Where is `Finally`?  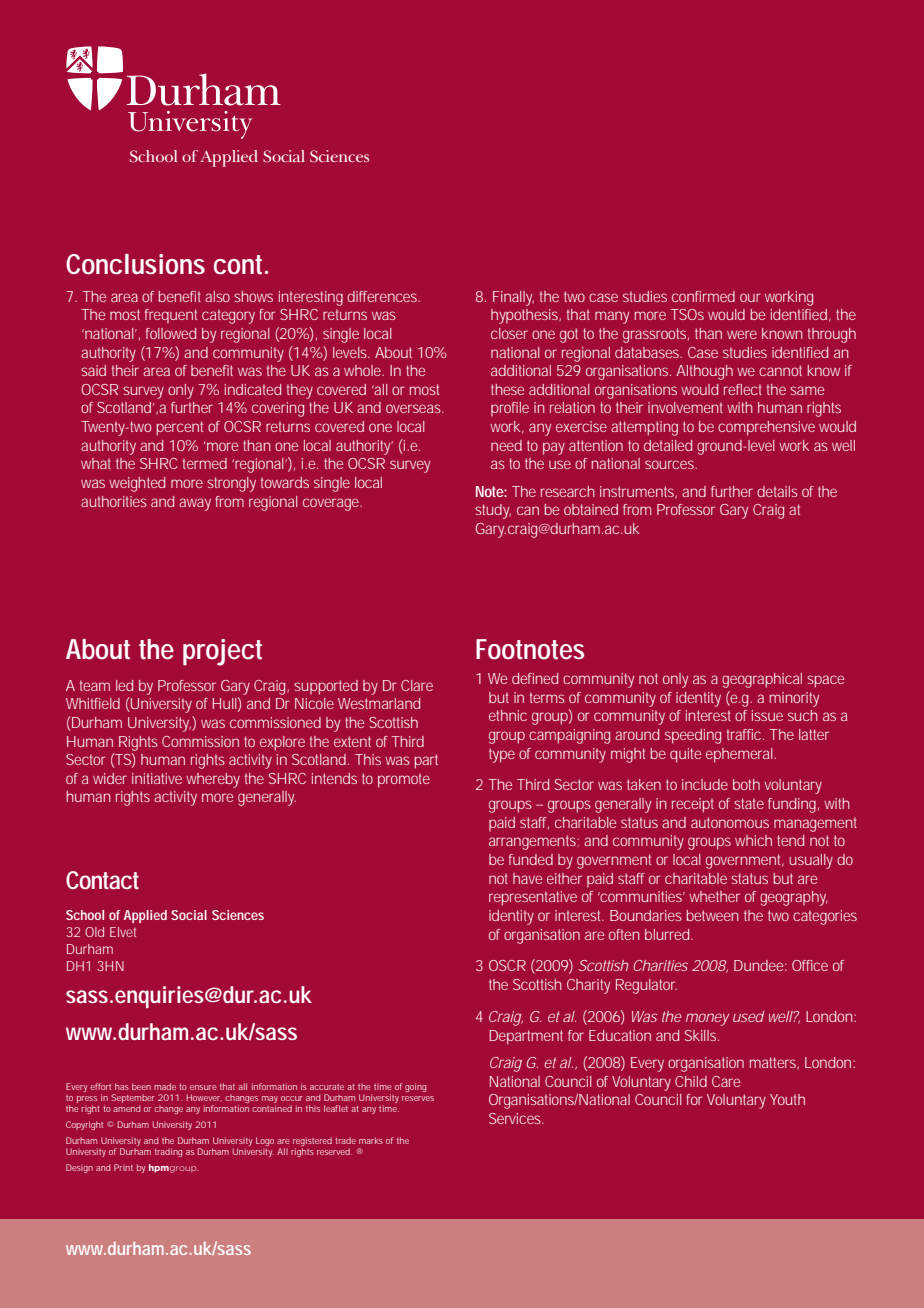
Finally is located at coordinates (513, 298).
